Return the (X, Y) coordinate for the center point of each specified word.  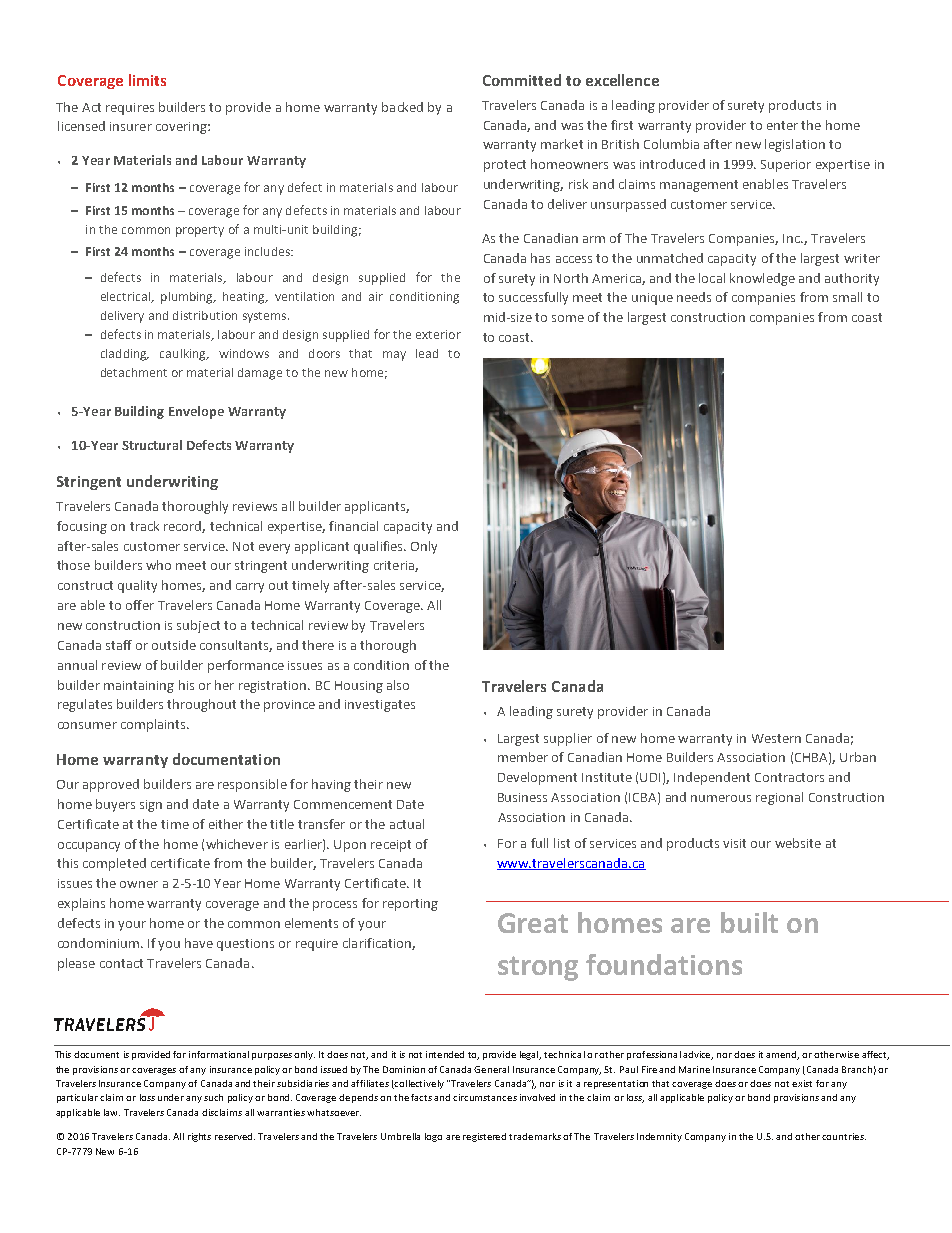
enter (782, 125)
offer (140, 605)
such (213, 1097)
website (798, 843)
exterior (438, 334)
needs (694, 297)
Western (776, 738)
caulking (184, 355)
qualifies (380, 547)
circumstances (485, 1097)
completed (114, 864)
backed (402, 107)
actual (407, 824)
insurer (131, 126)
